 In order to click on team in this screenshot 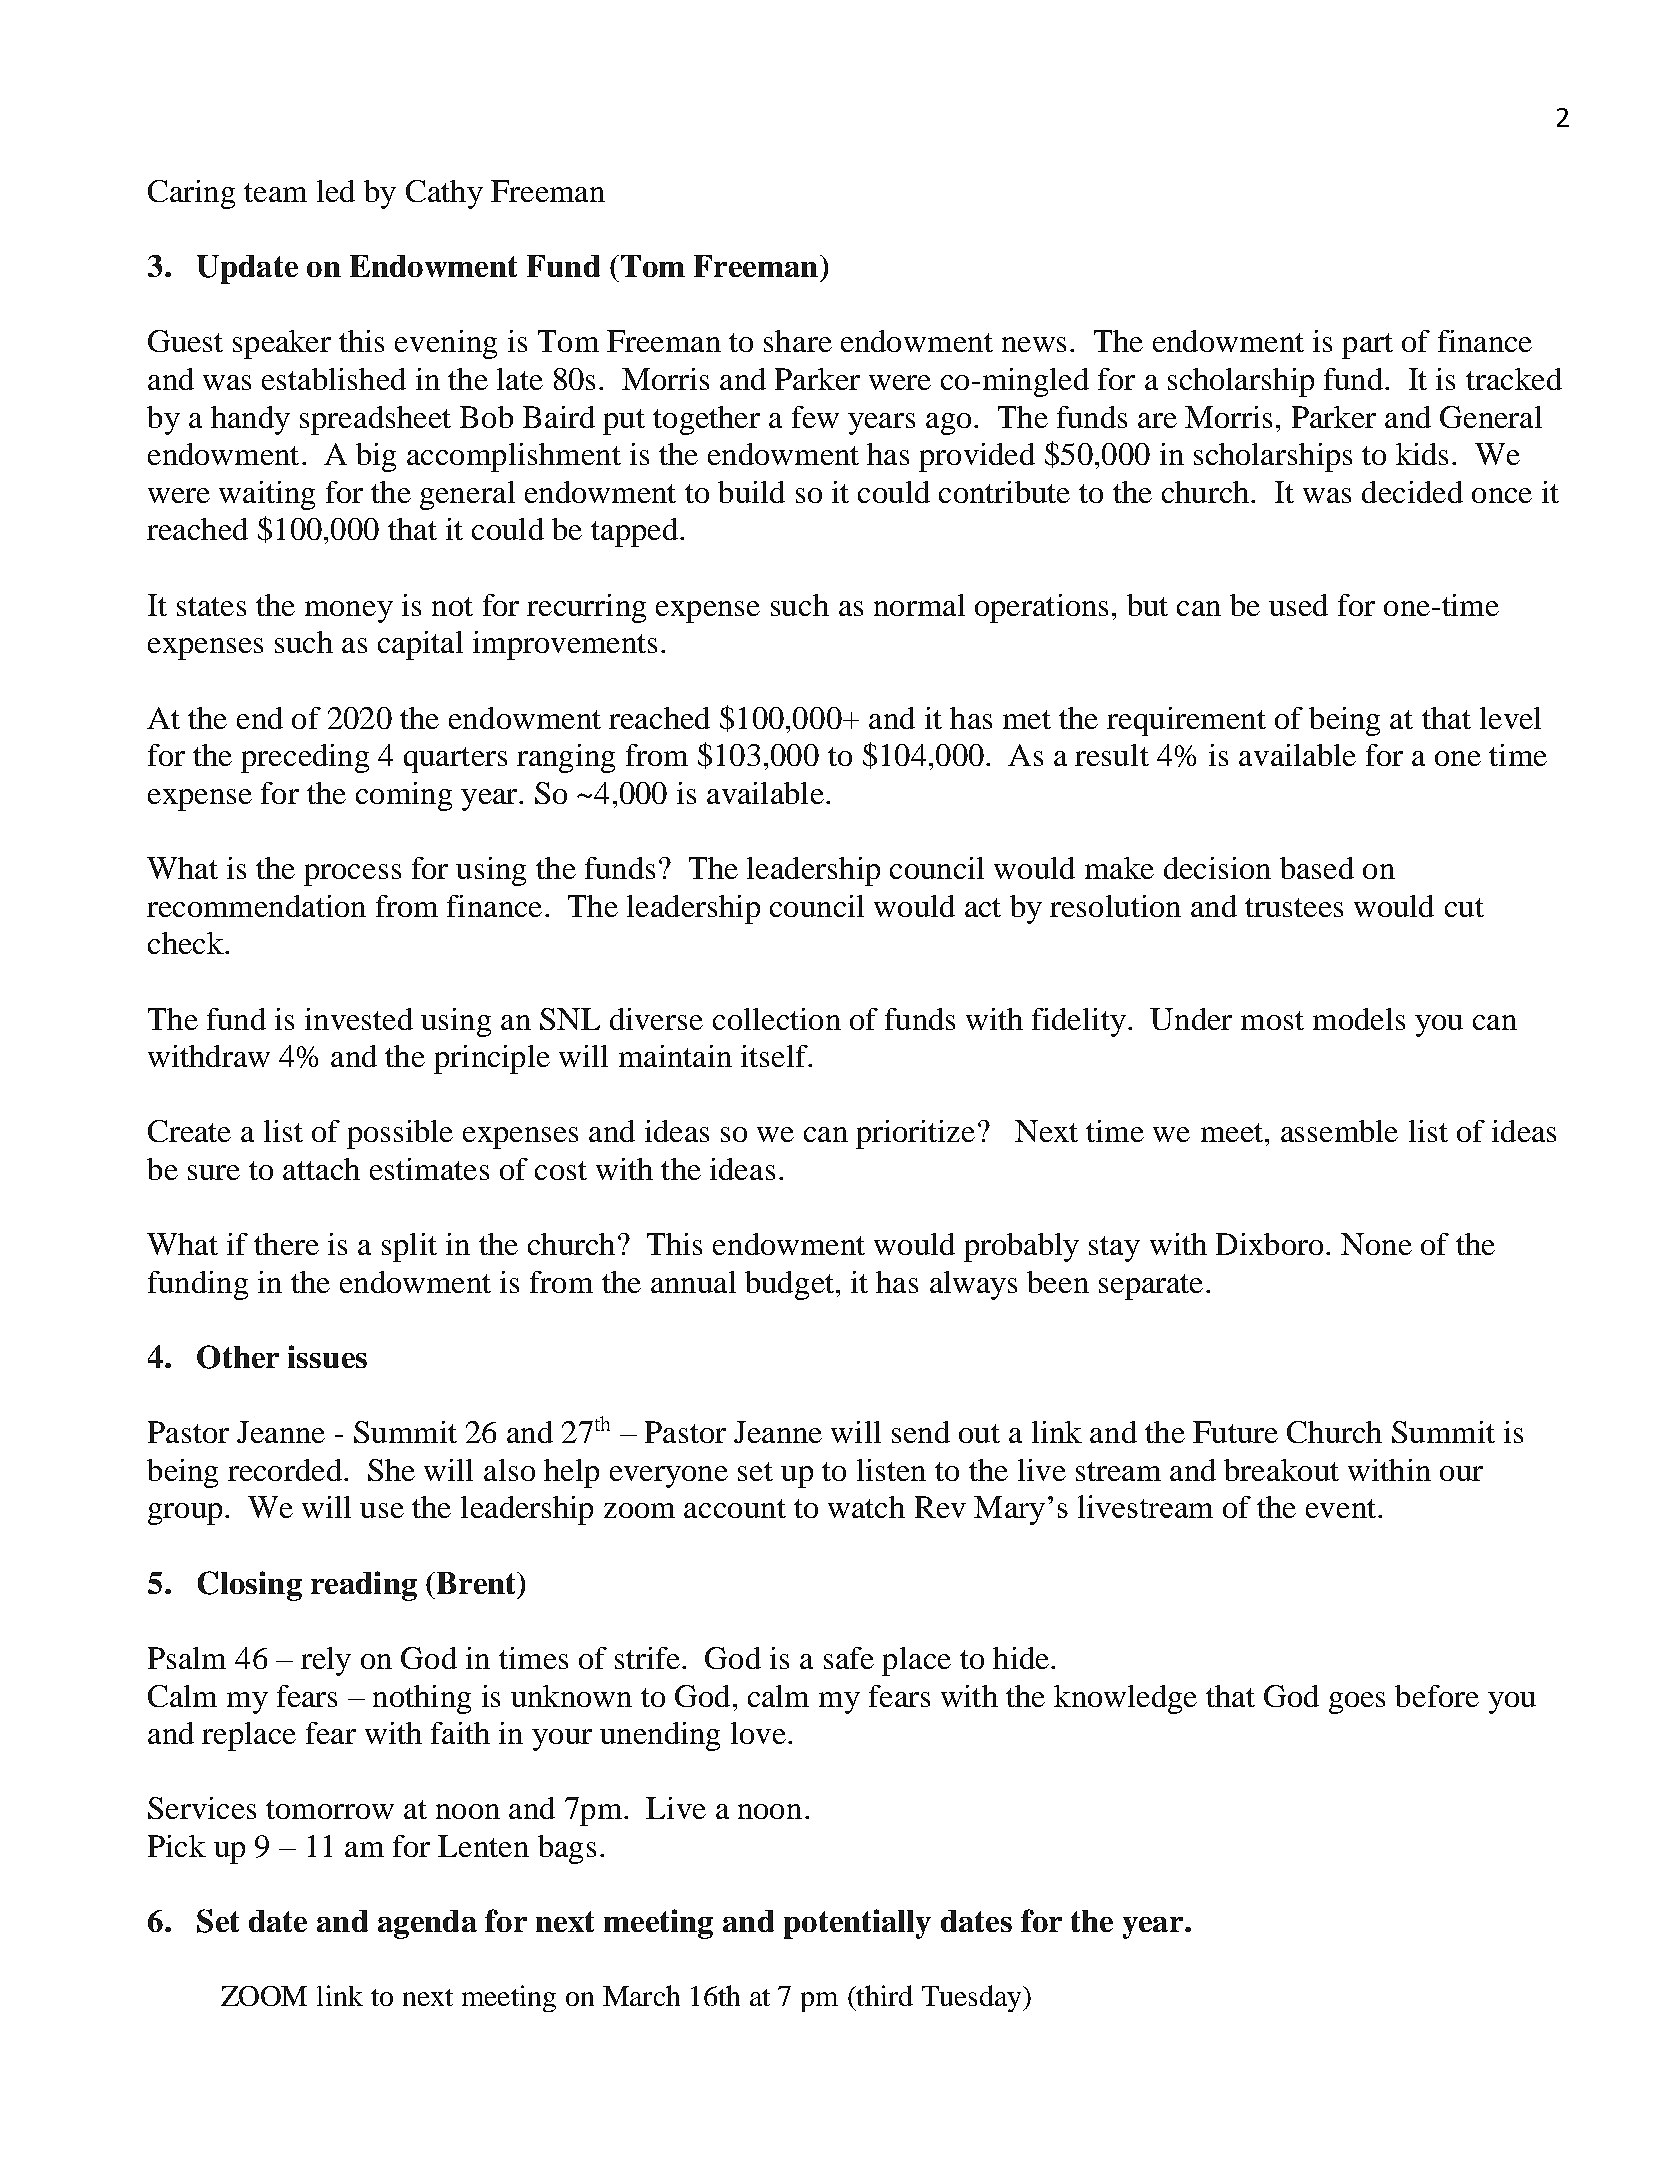, I will do `click(275, 192)`.
